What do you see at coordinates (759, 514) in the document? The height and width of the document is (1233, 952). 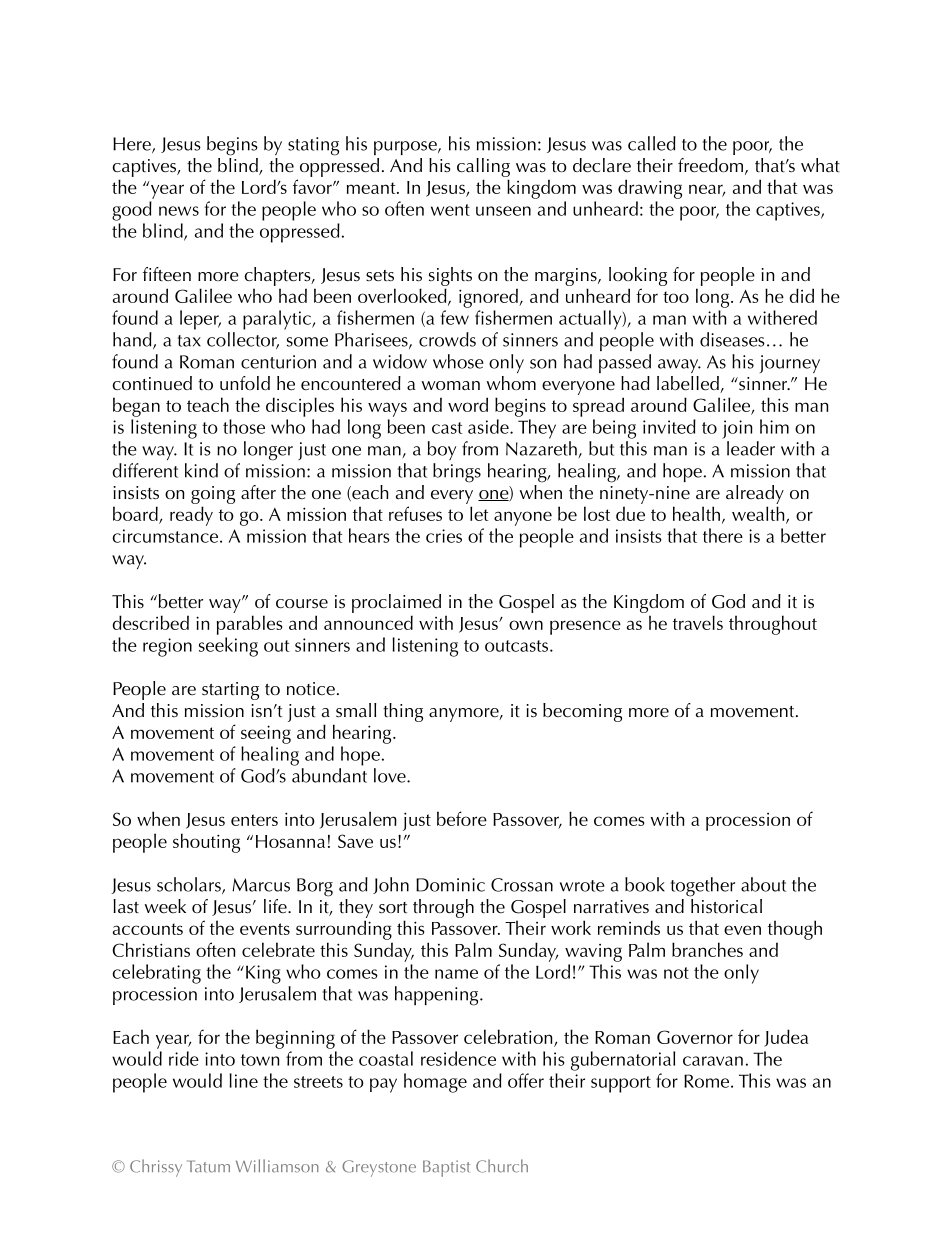 I see `wealth` at bounding box center [759, 514].
